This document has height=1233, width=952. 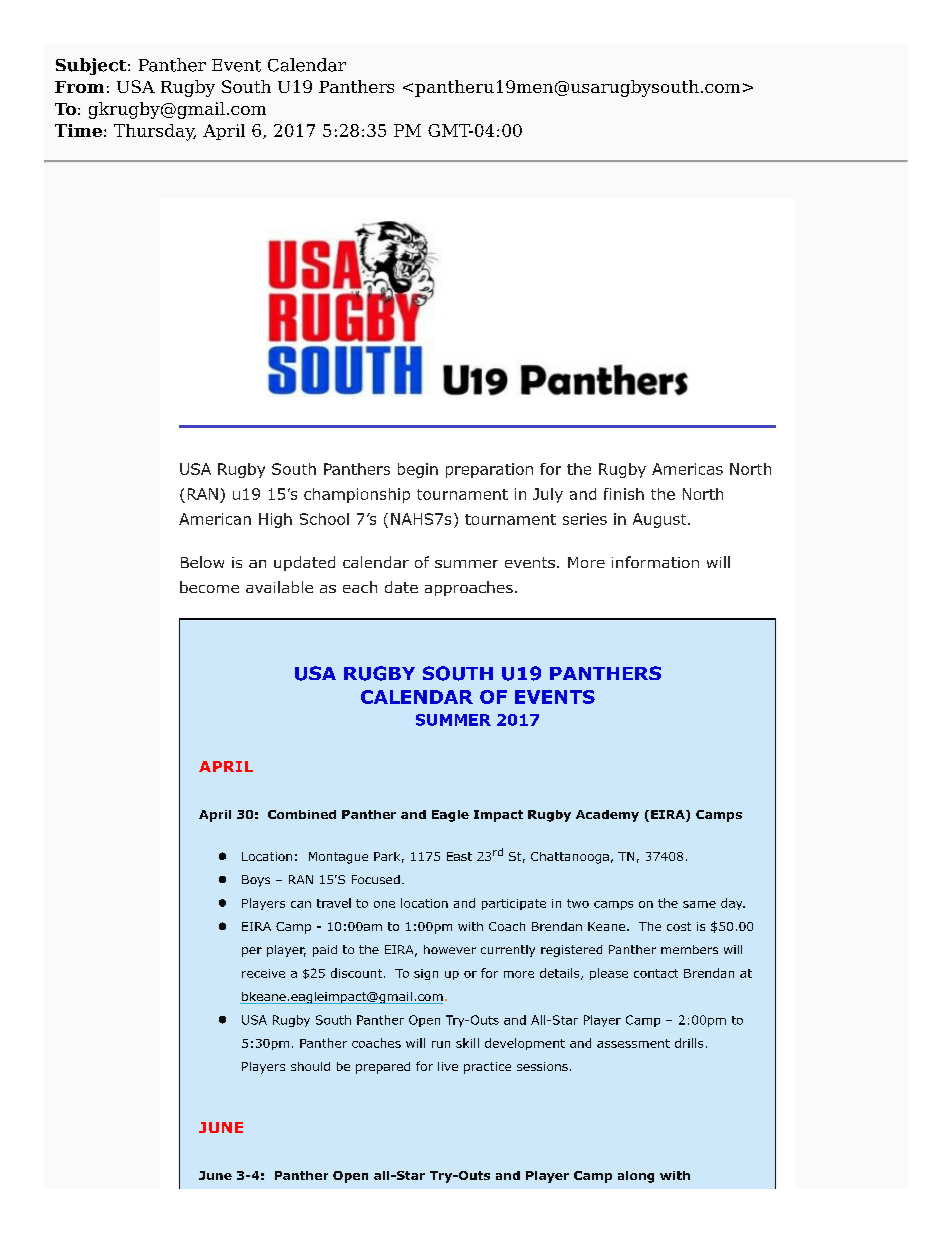 What do you see at coordinates (155, 132) in the document?
I see `Thursday` at bounding box center [155, 132].
